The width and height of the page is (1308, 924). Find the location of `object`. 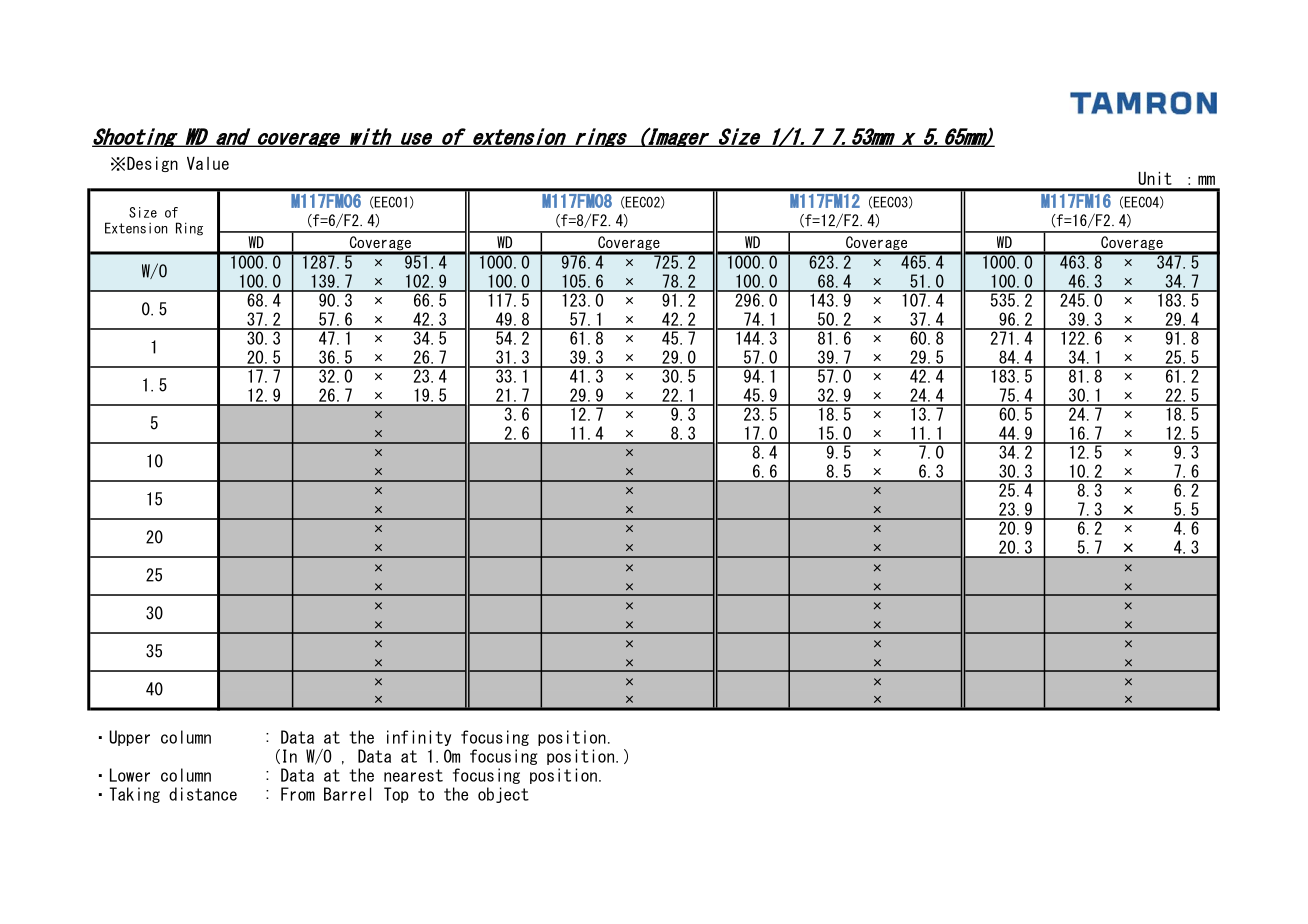

object is located at coordinates (503, 795).
